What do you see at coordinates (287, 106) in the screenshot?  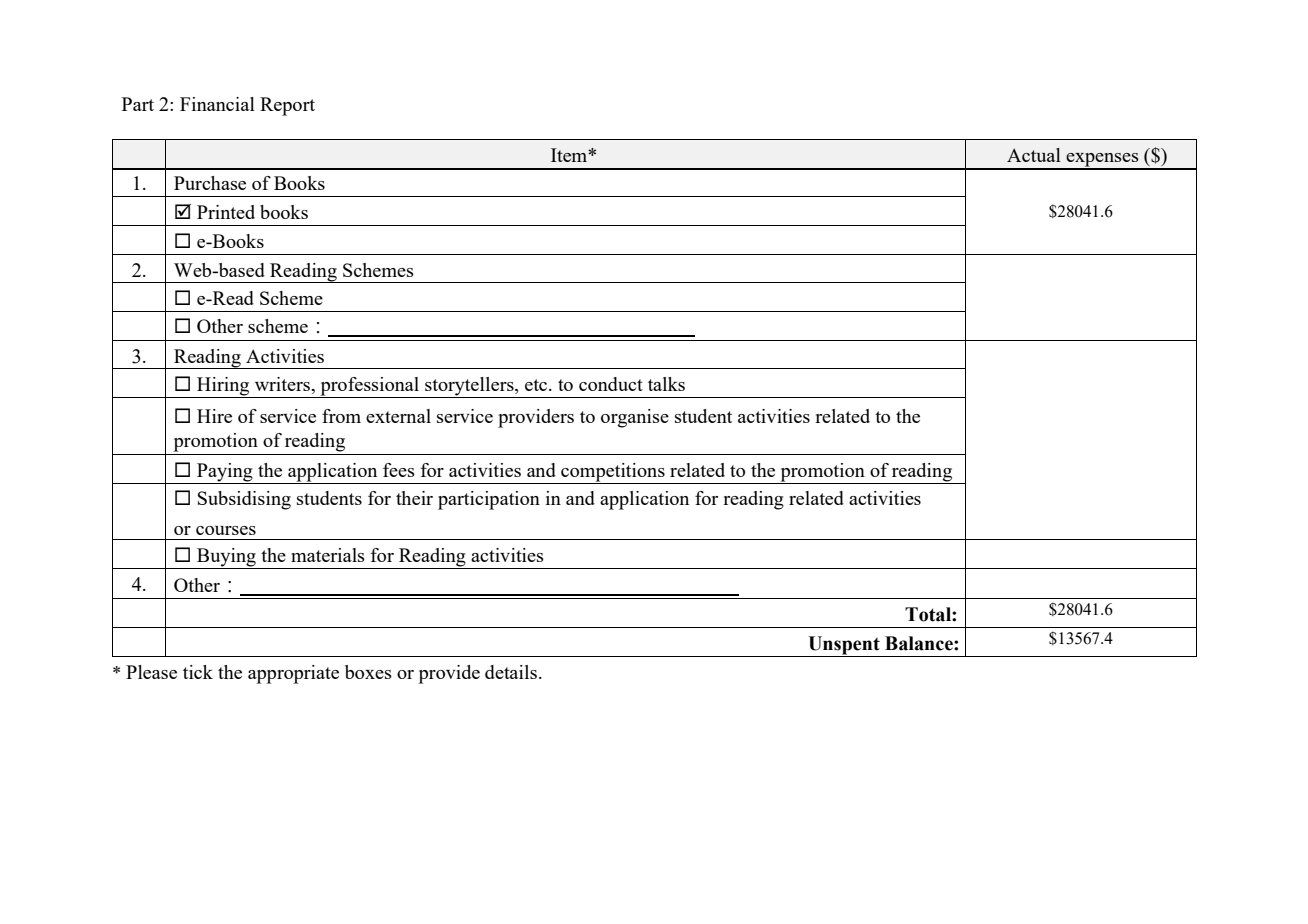 I see `Report` at bounding box center [287, 106].
